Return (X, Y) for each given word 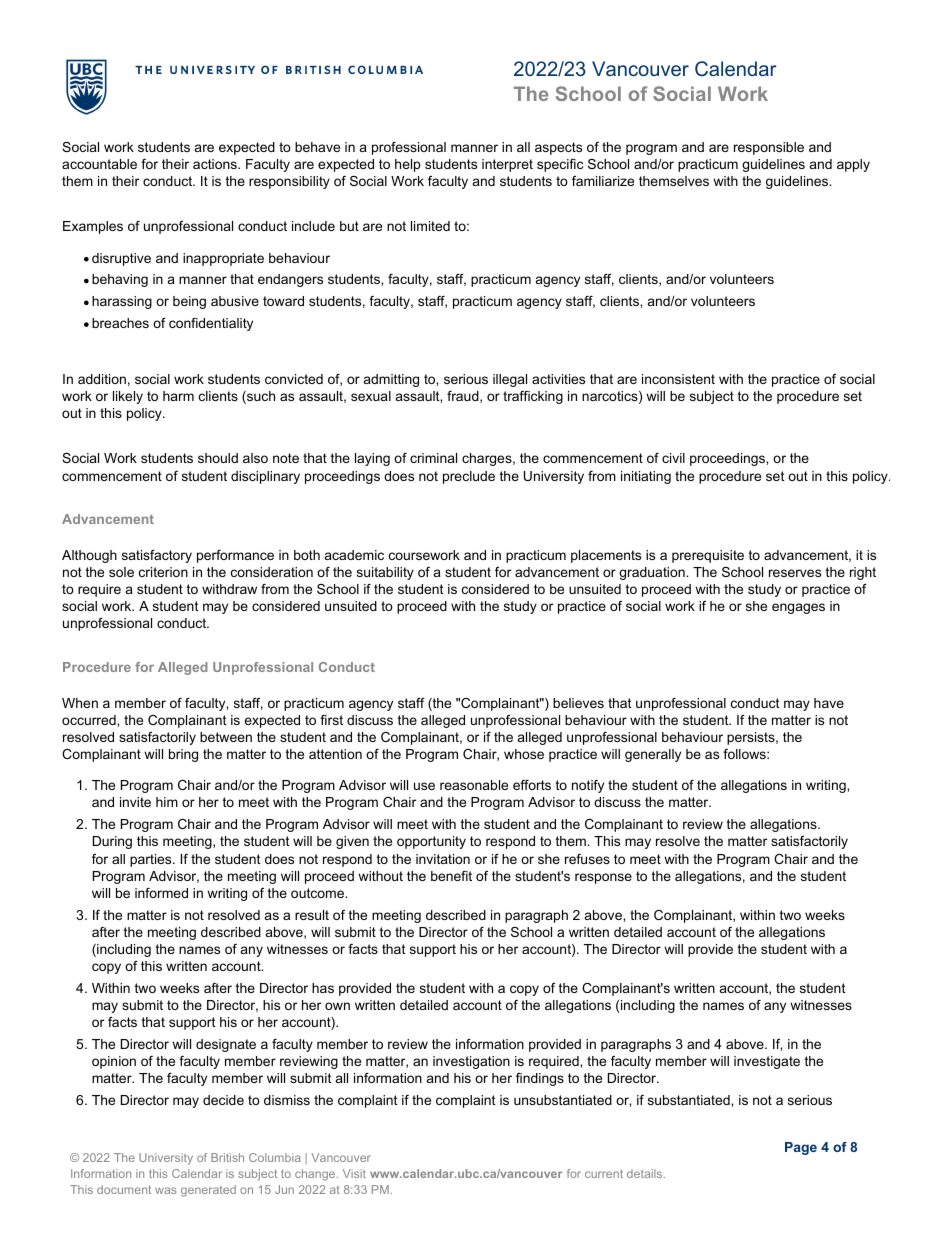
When (80, 703)
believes (578, 703)
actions (216, 164)
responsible (769, 148)
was (166, 1190)
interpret (507, 165)
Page (801, 1148)
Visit (354, 1173)
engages (798, 608)
